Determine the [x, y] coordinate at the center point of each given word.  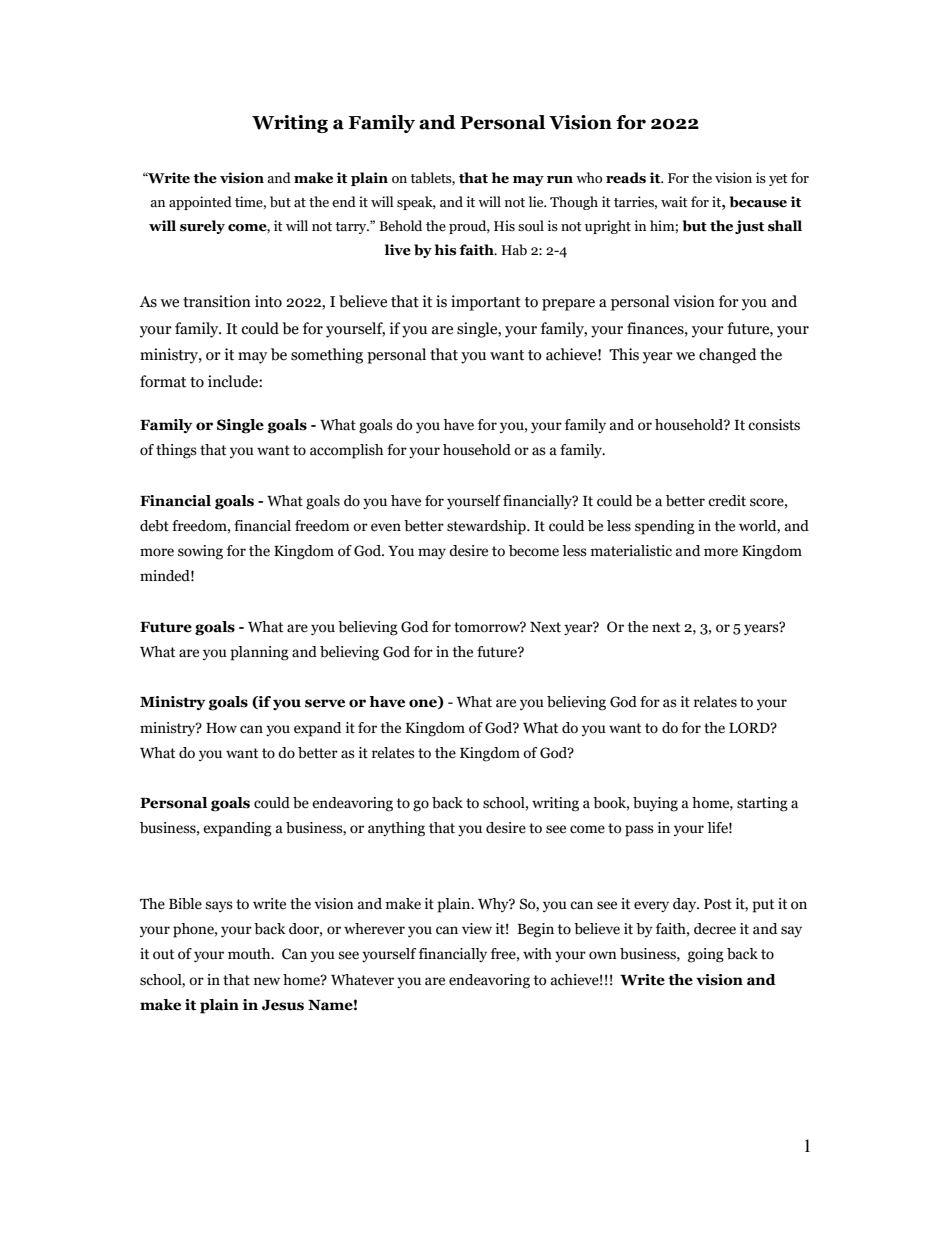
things [176, 451]
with [537, 954]
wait [674, 202]
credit [727, 501]
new [267, 981]
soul [531, 226]
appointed [200, 203]
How [221, 728]
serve [325, 703]
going [706, 955]
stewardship [487, 527]
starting [762, 804]
